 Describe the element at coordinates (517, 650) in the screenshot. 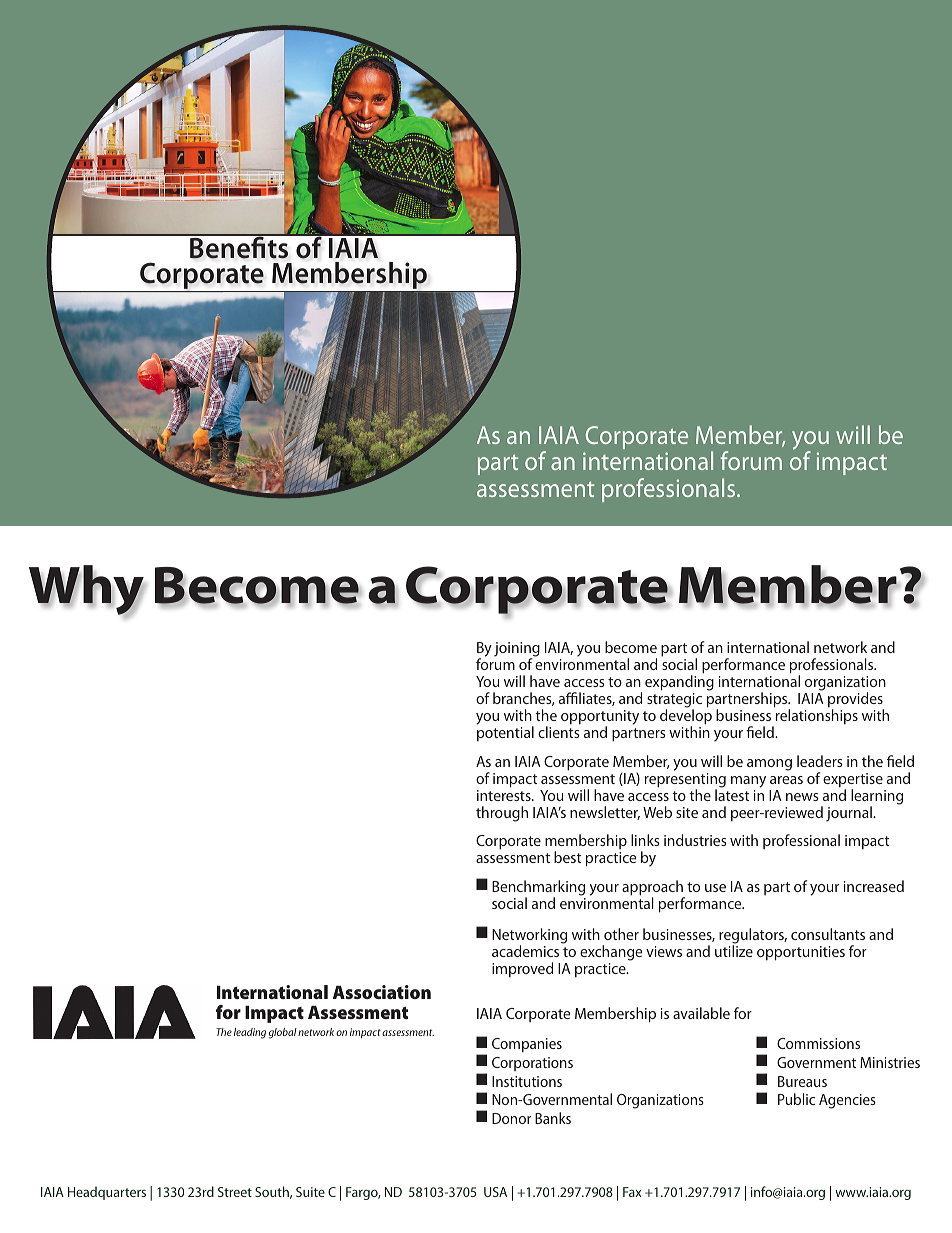

I see `joining` at that location.
